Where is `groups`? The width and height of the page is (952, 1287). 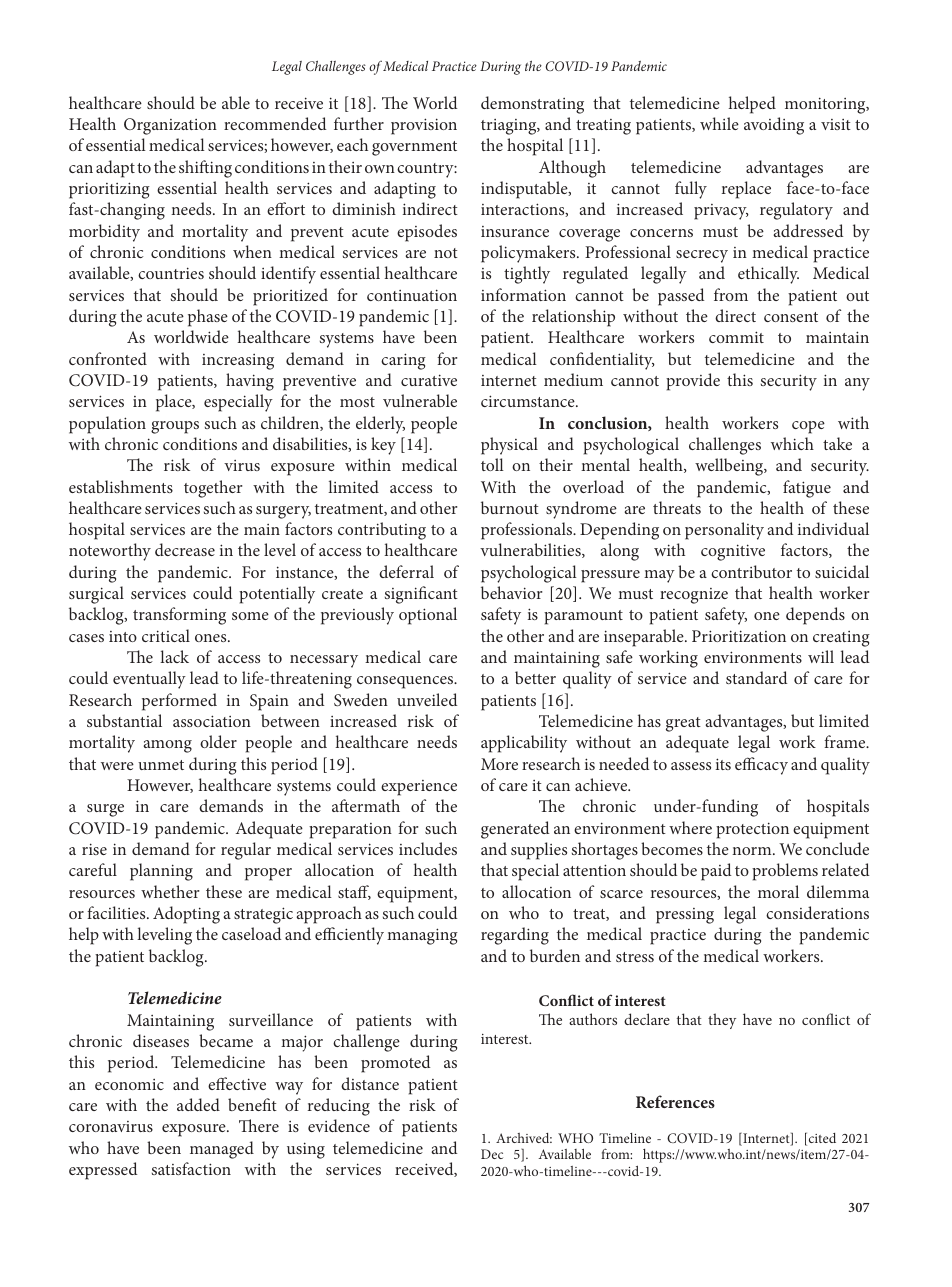 groups is located at coordinates (175, 427).
